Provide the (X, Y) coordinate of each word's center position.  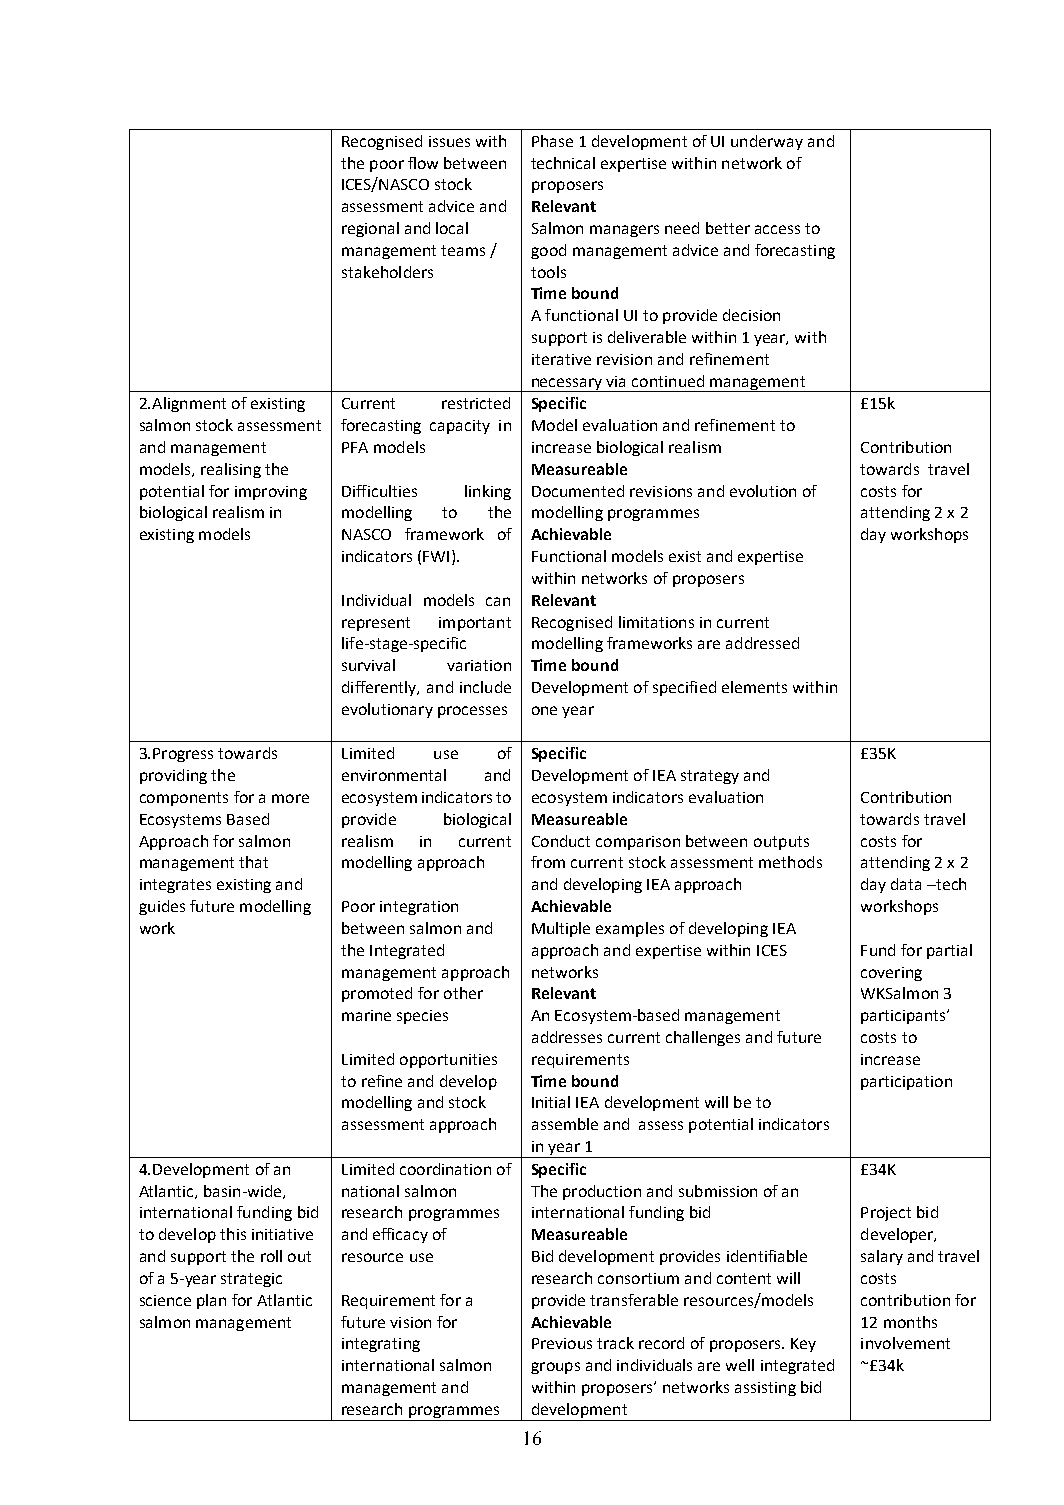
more (290, 798)
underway (767, 142)
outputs (781, 843)
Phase (552, 141)
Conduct (561, 841)
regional (370, 229)
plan (211, 1301)
